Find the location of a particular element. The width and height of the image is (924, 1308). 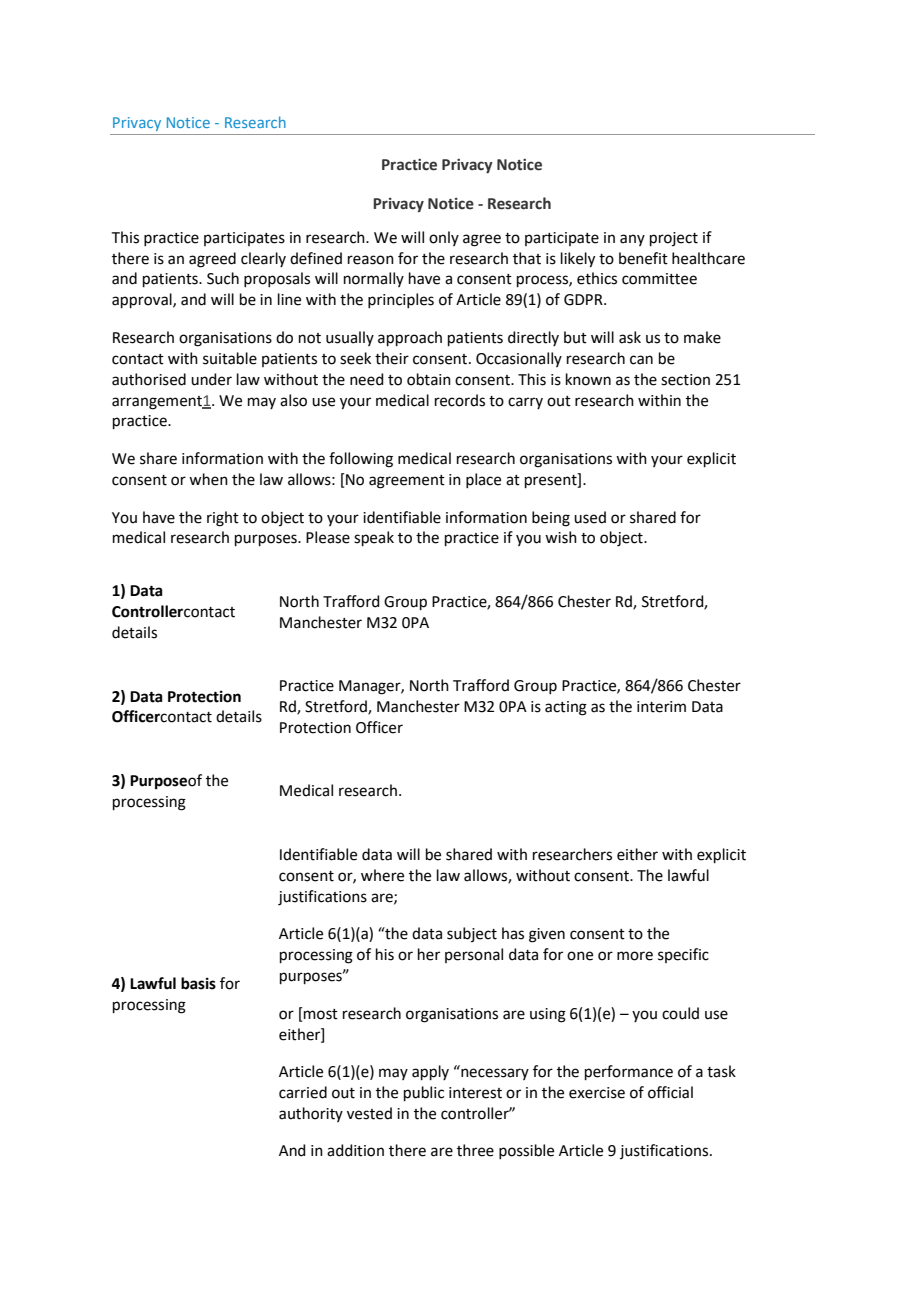

right is located at coordinates (223, 519).
